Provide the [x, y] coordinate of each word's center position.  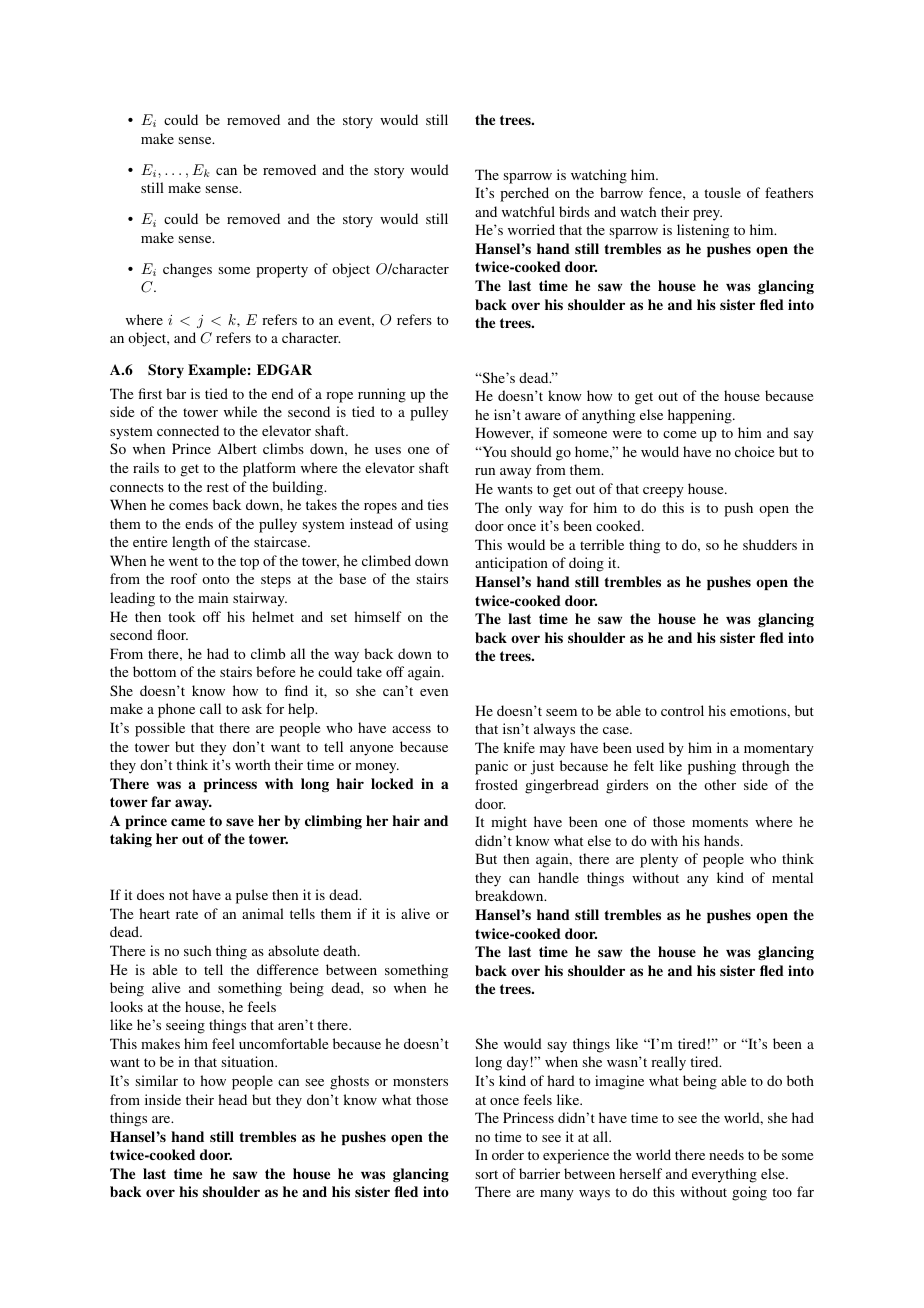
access [411, 729]
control [682, 710]
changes [187, 270]
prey [707, 215]
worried [531, 229]
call [210, 708]
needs [726, 1154]
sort [487, 1174]
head [232, 1099]
